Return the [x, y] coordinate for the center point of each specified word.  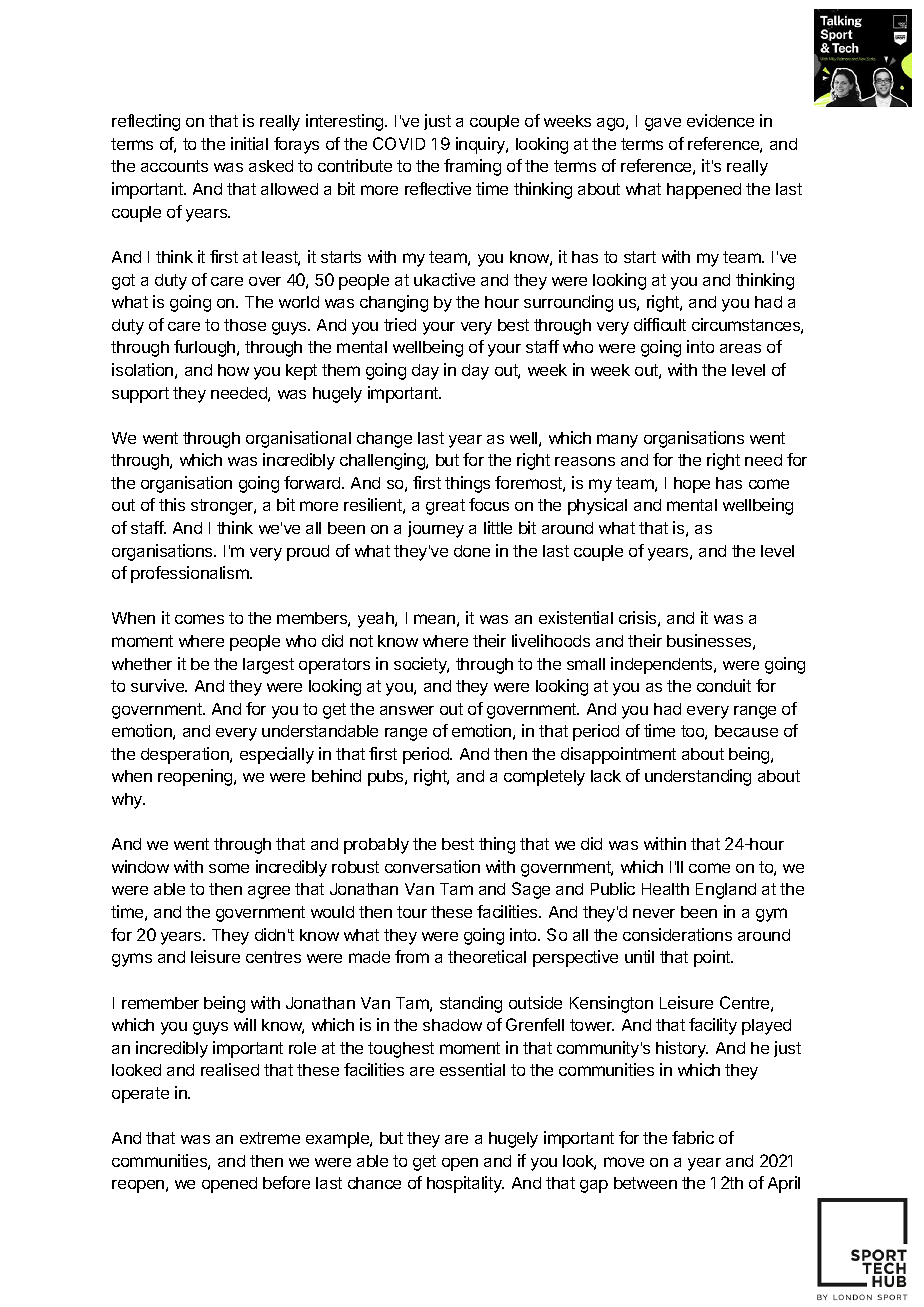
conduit [724, 685]
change [384, 440]
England [726, 891]
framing [472, 167]
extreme [270, 1138]
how [233, 370]
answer [407, 710]
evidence [720, 120]
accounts [174, 166]
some [229, 868]
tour [412, 912]
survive [159, 685]
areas [740, 348]
